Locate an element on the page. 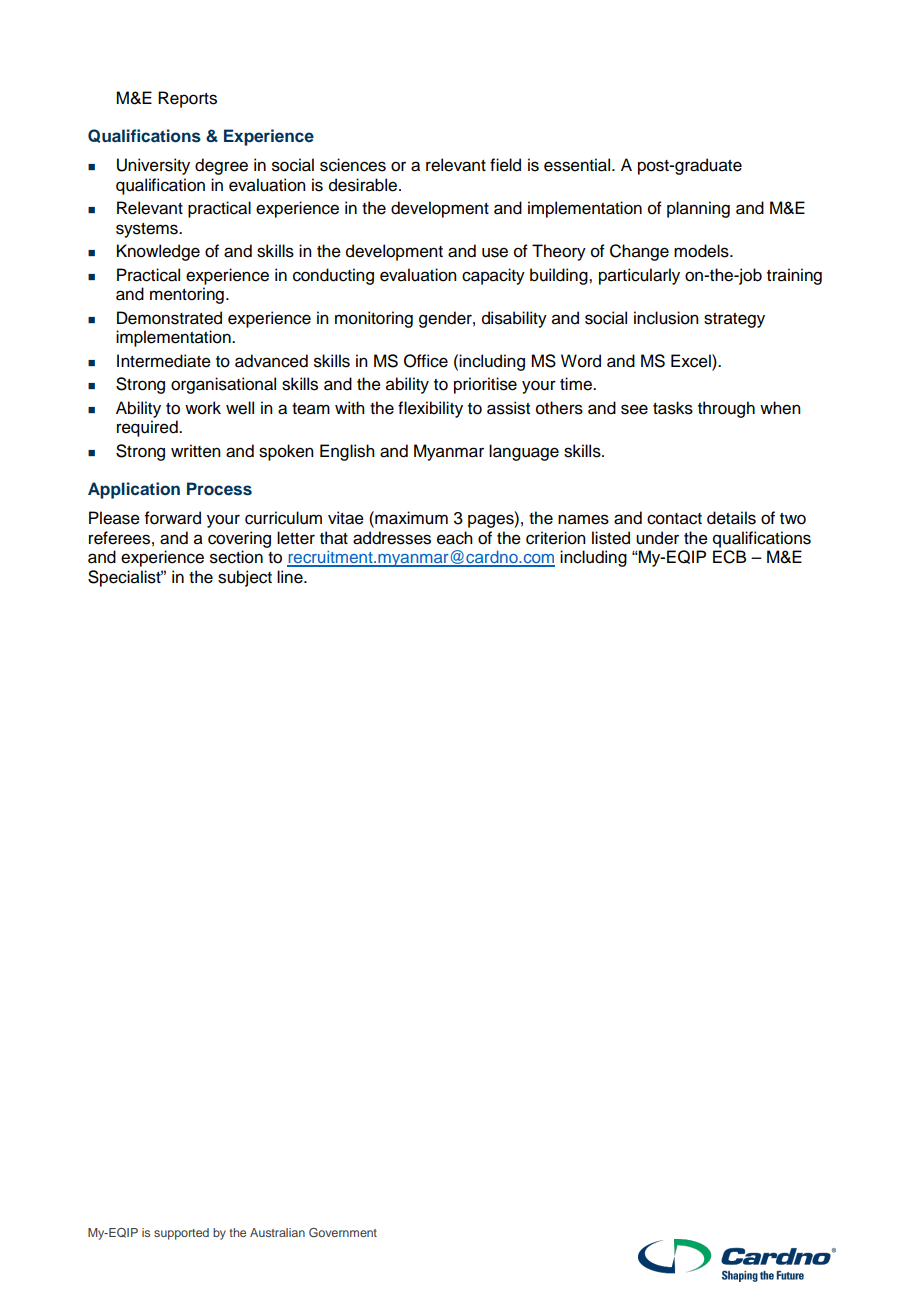 The image size is (924, 1308). supported is located at coordinates (181, 1234).
